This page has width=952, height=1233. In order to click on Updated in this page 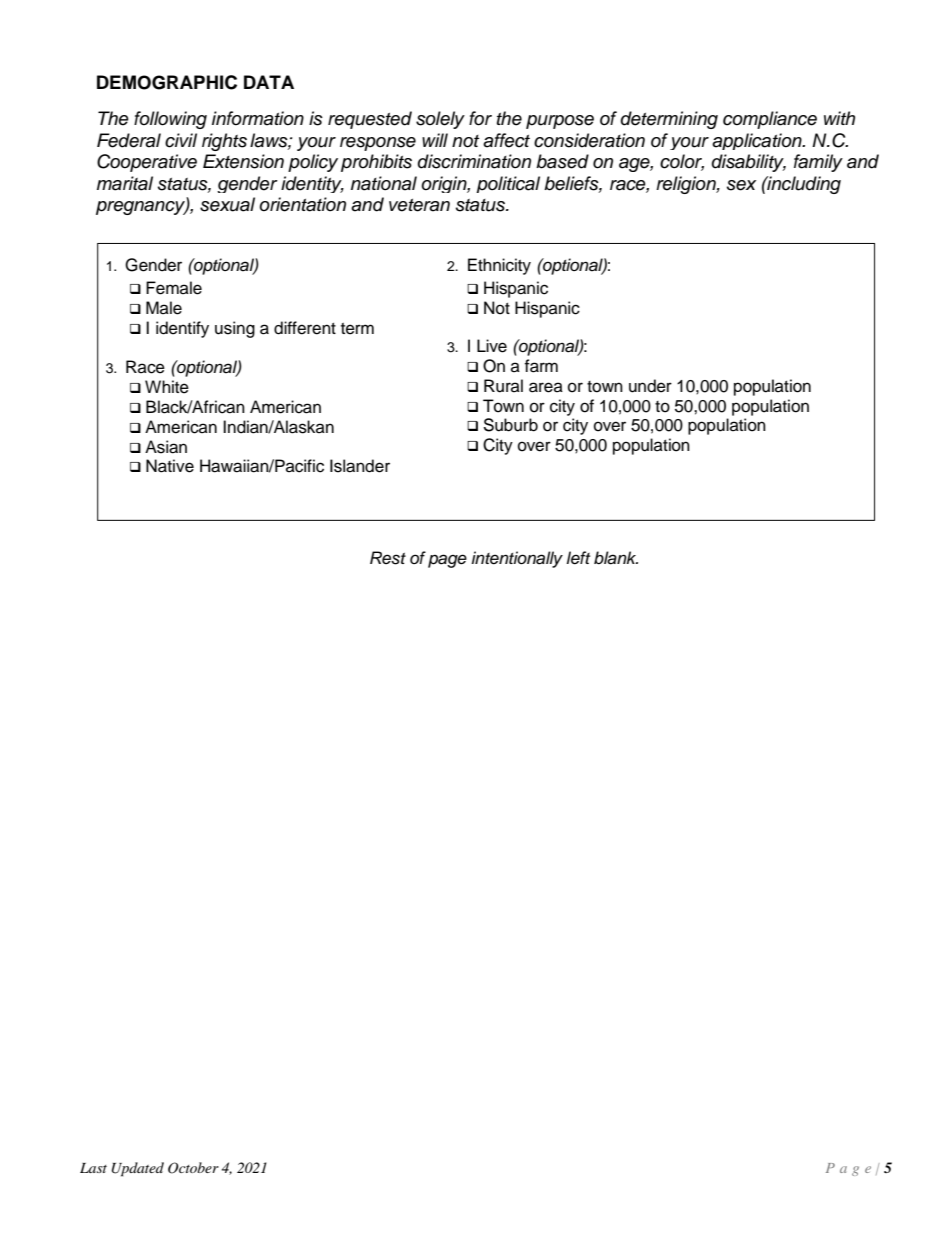, I will do `click(138, 1169)`.
